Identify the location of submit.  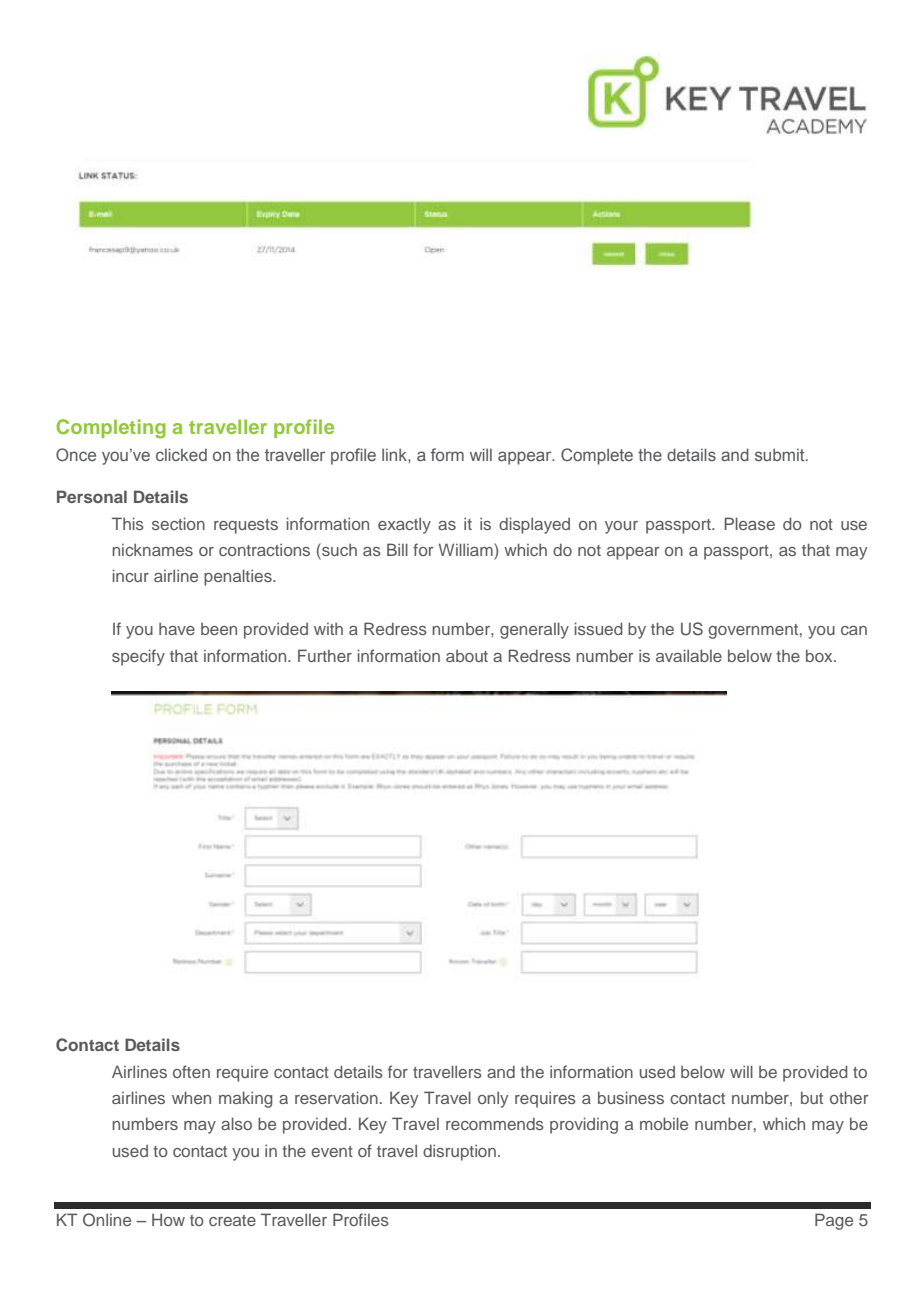
(781, 454).
